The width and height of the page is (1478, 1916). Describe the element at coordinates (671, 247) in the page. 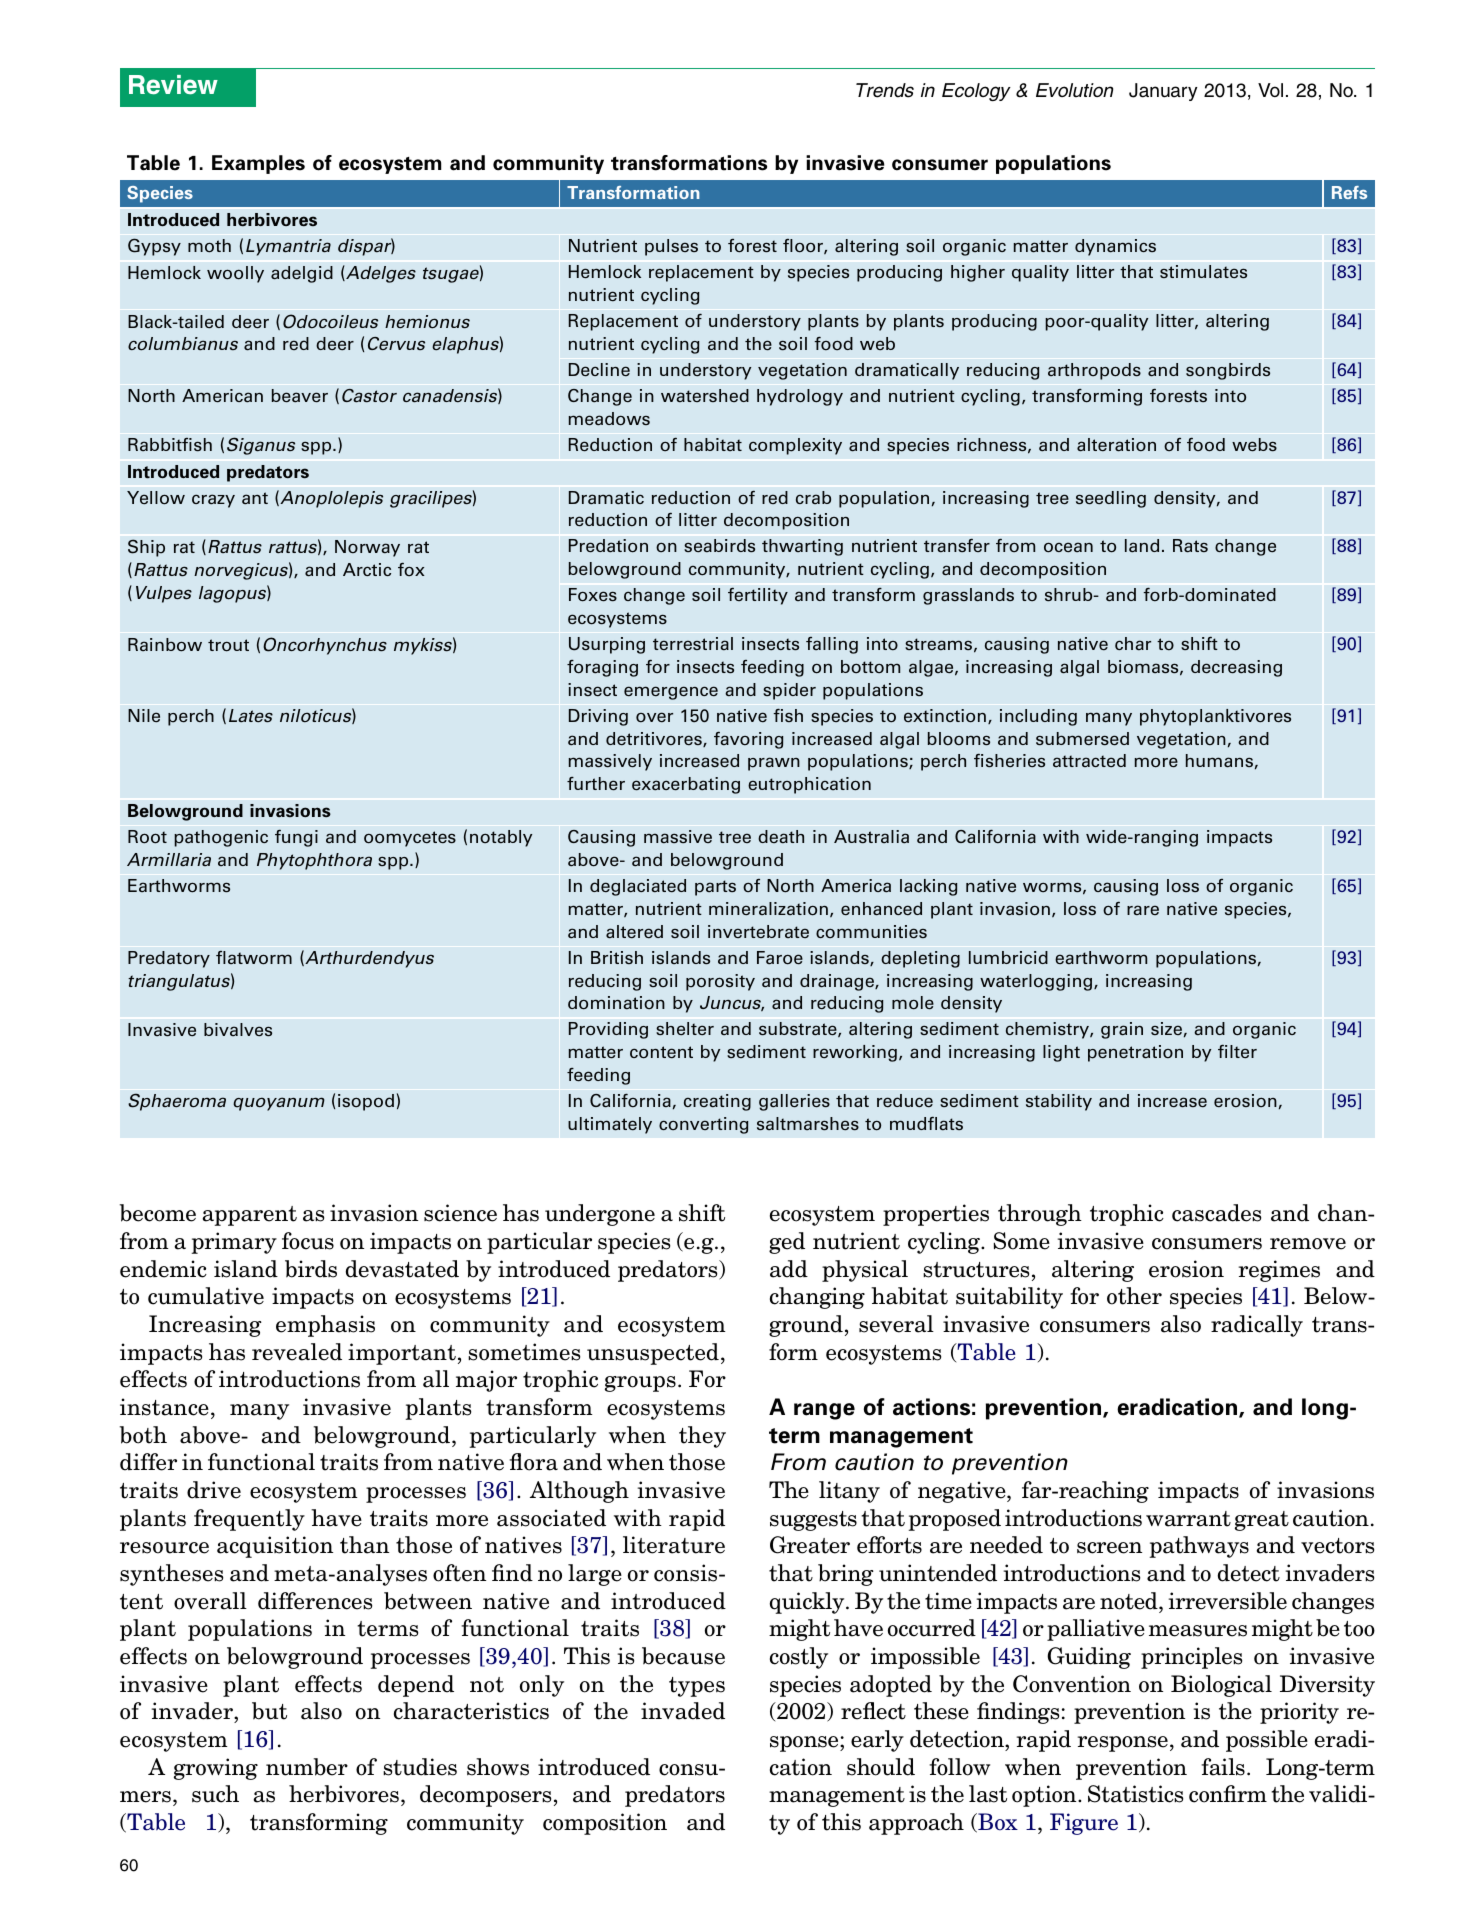

I see `pulses` at that location.
